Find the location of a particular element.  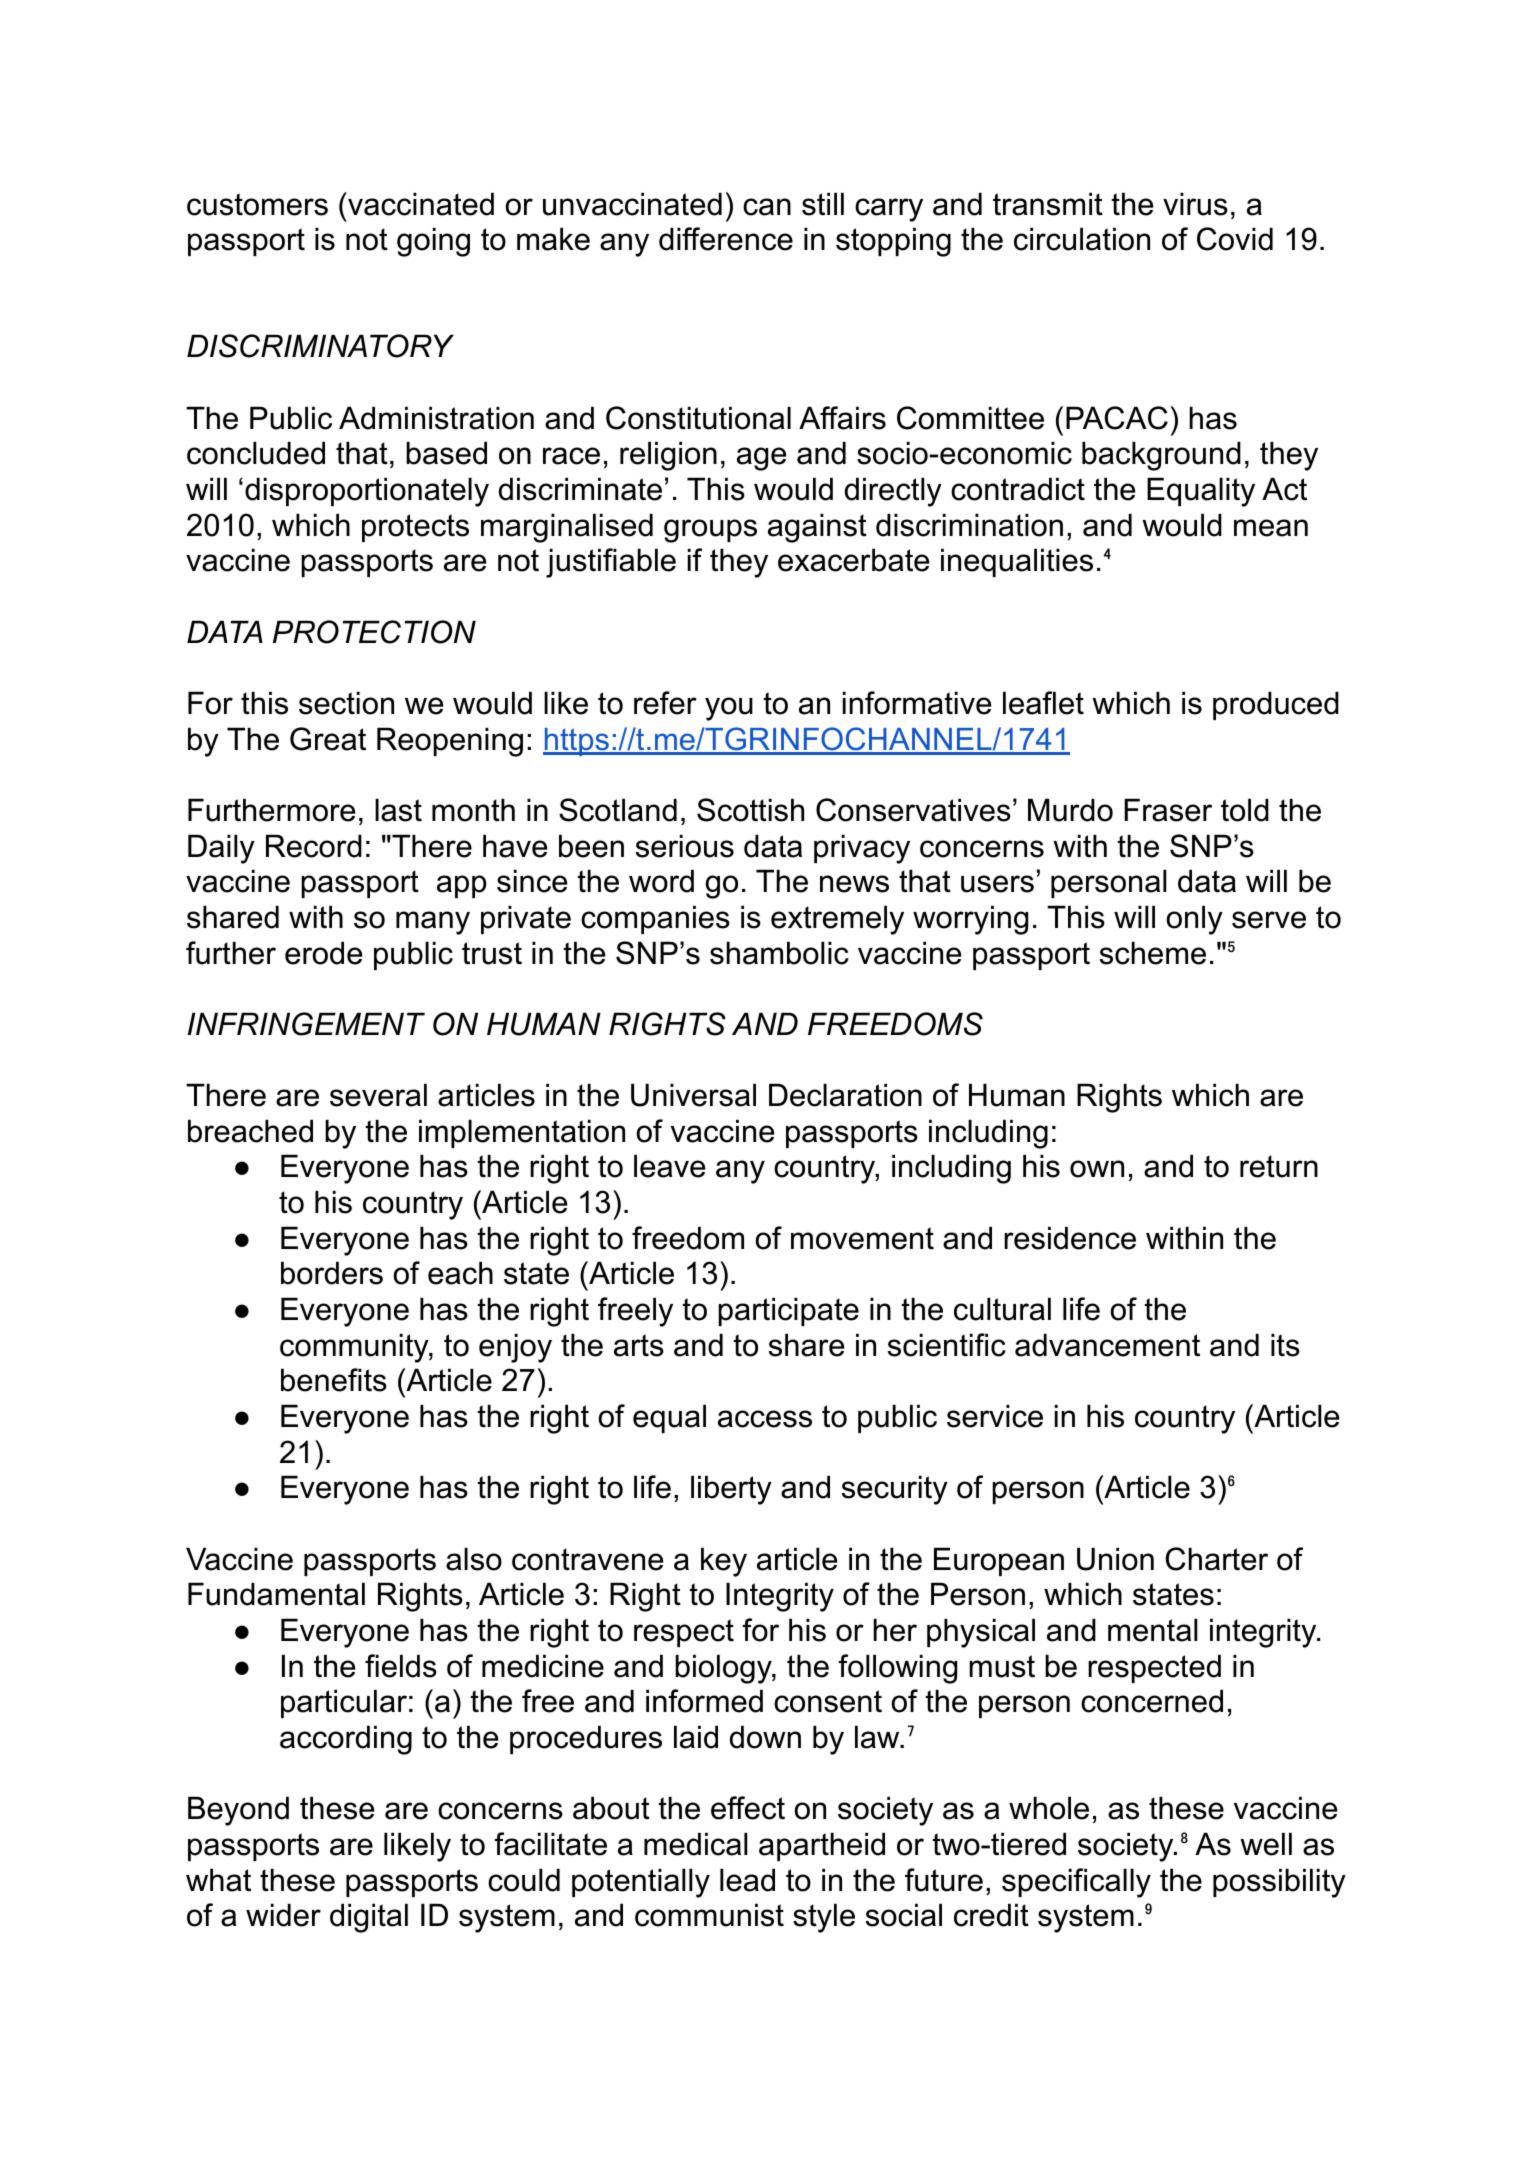

several is located at coordinates (378, 1095).
